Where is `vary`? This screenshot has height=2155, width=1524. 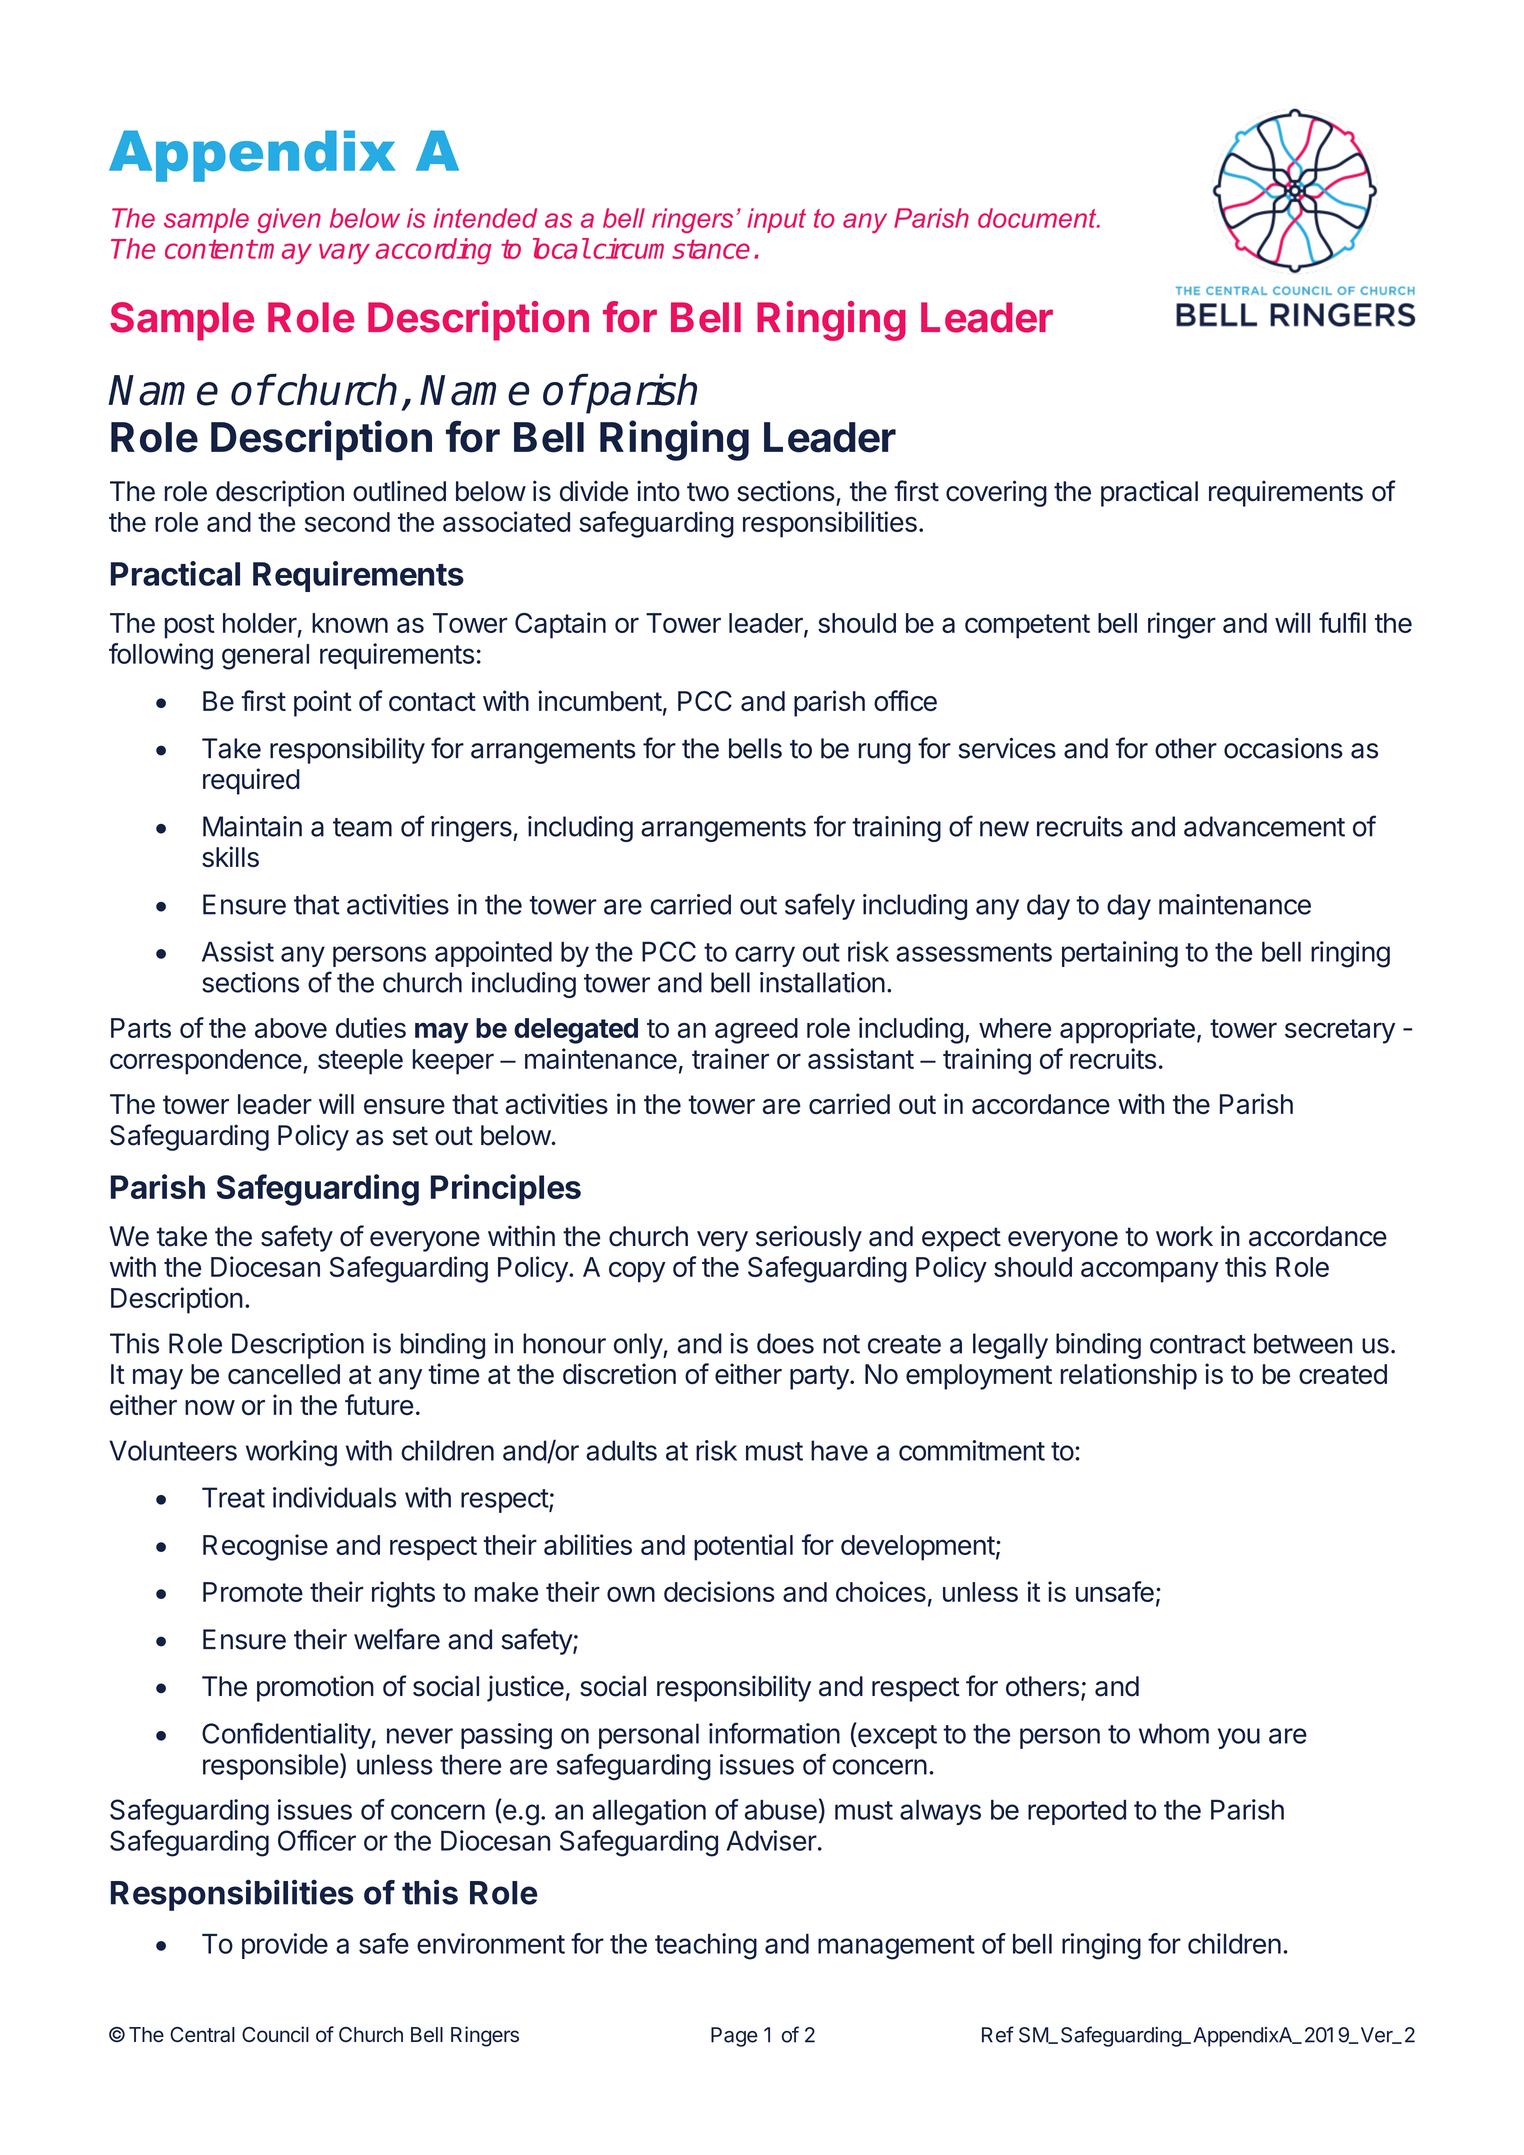 vary is located at coordinates (344, 253).
